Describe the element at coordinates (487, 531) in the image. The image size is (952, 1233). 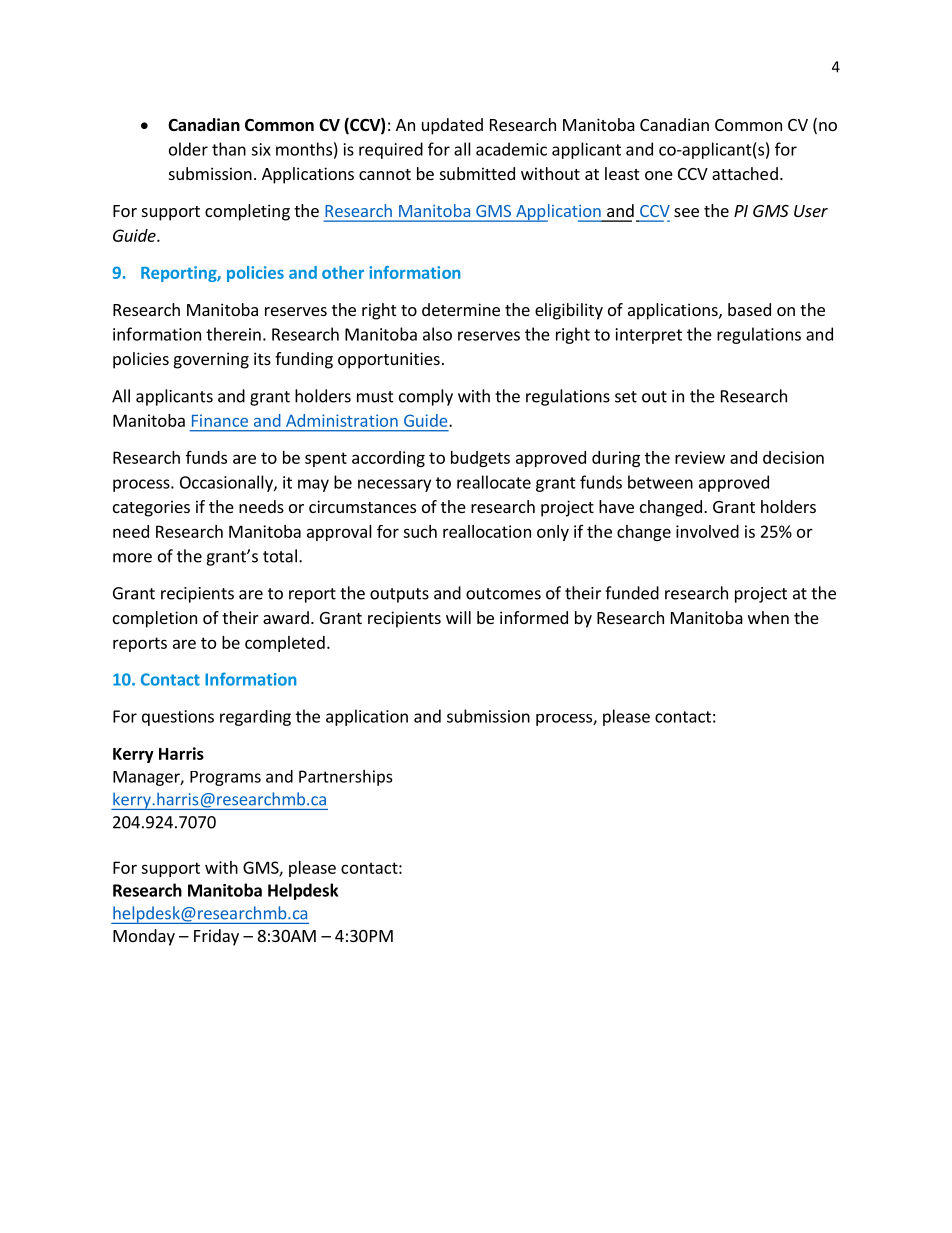
I see `reallocation` at that location.
